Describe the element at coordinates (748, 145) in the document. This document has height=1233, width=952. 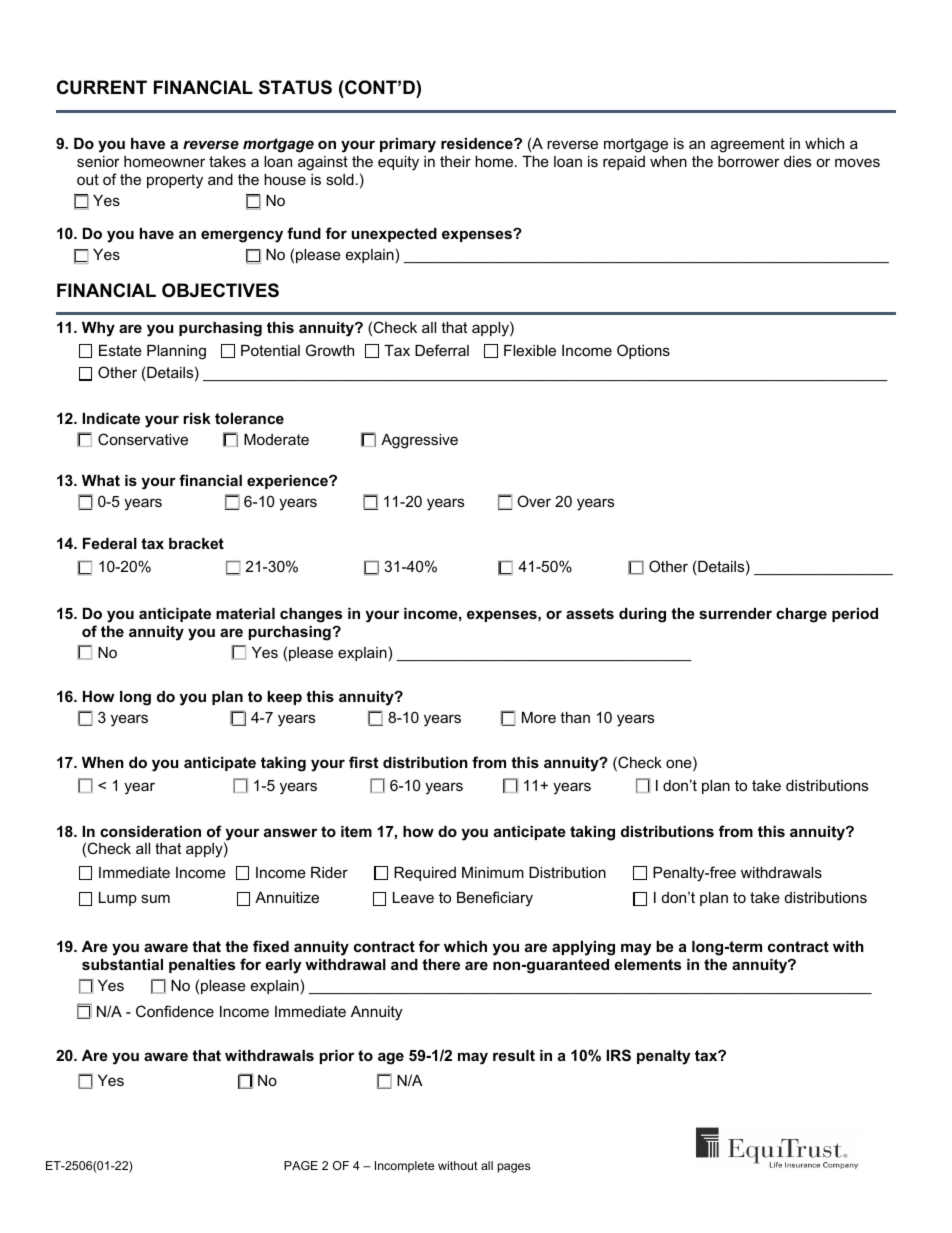
I see `agreement` at that location.
